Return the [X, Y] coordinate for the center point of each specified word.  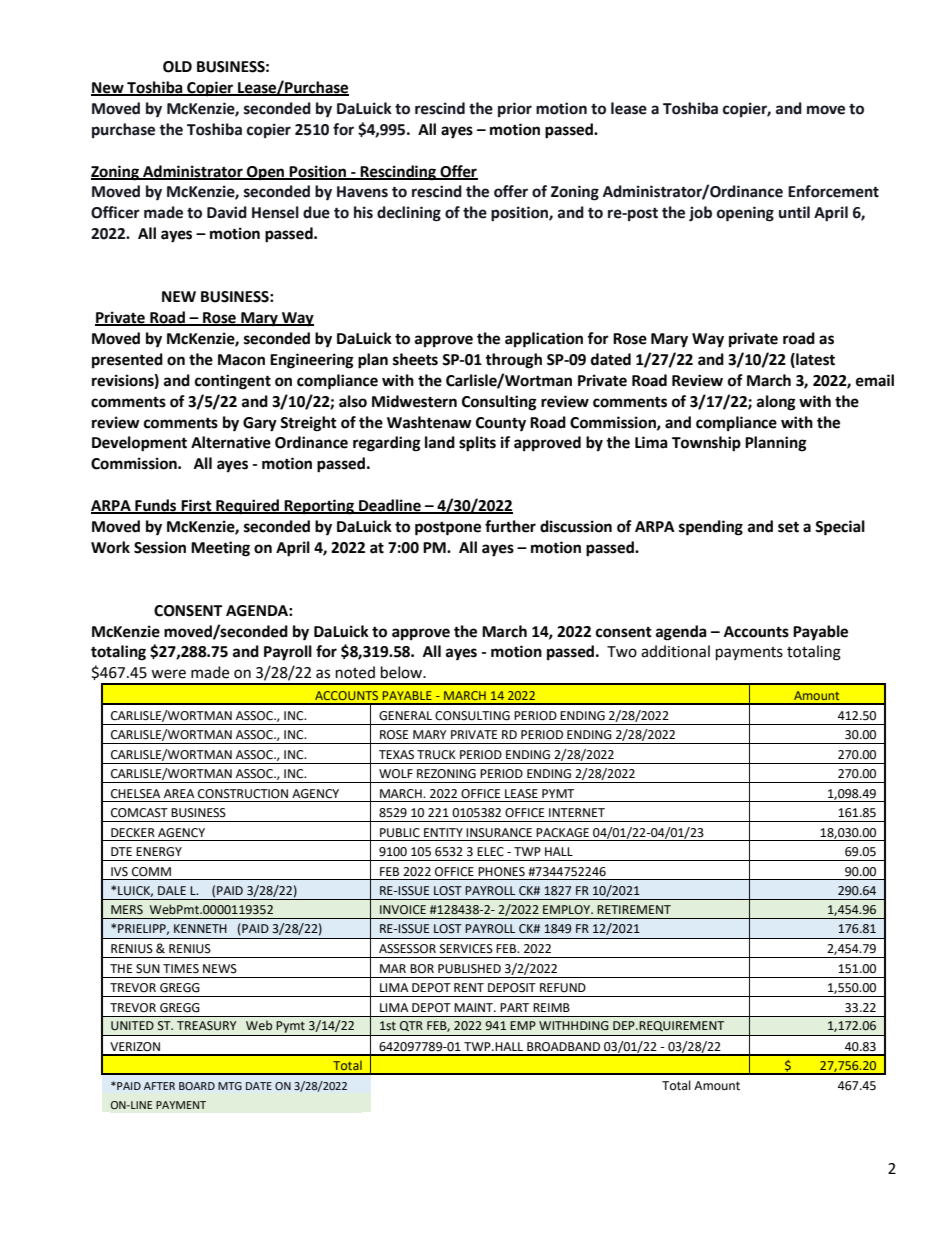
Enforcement [833, 191]
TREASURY [206, 1026]
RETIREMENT [634, 909]
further [510, 526]
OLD [177, 67]
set [788, 527]
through [513, 361]
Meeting [220, 549]
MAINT [474, 1007]
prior [515, 110]
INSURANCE [499, 833]
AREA [179, 793]
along [776, 403]
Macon [241, 360]
